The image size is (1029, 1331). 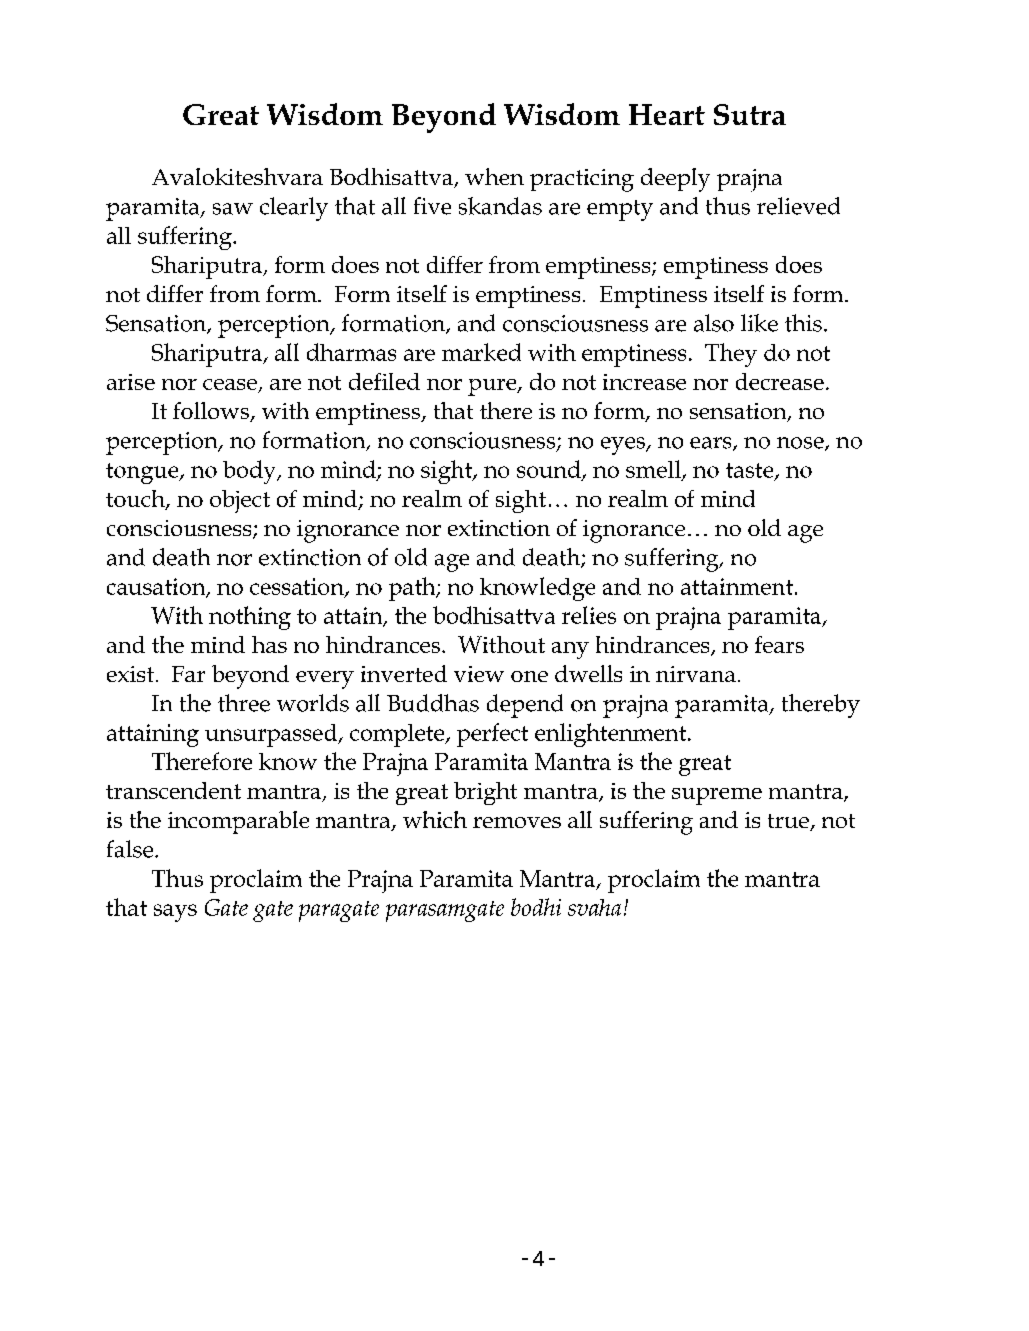 What do you see at coordinates (481, 352) in the document?
I see `marked` at bounding box center [481, 352].
